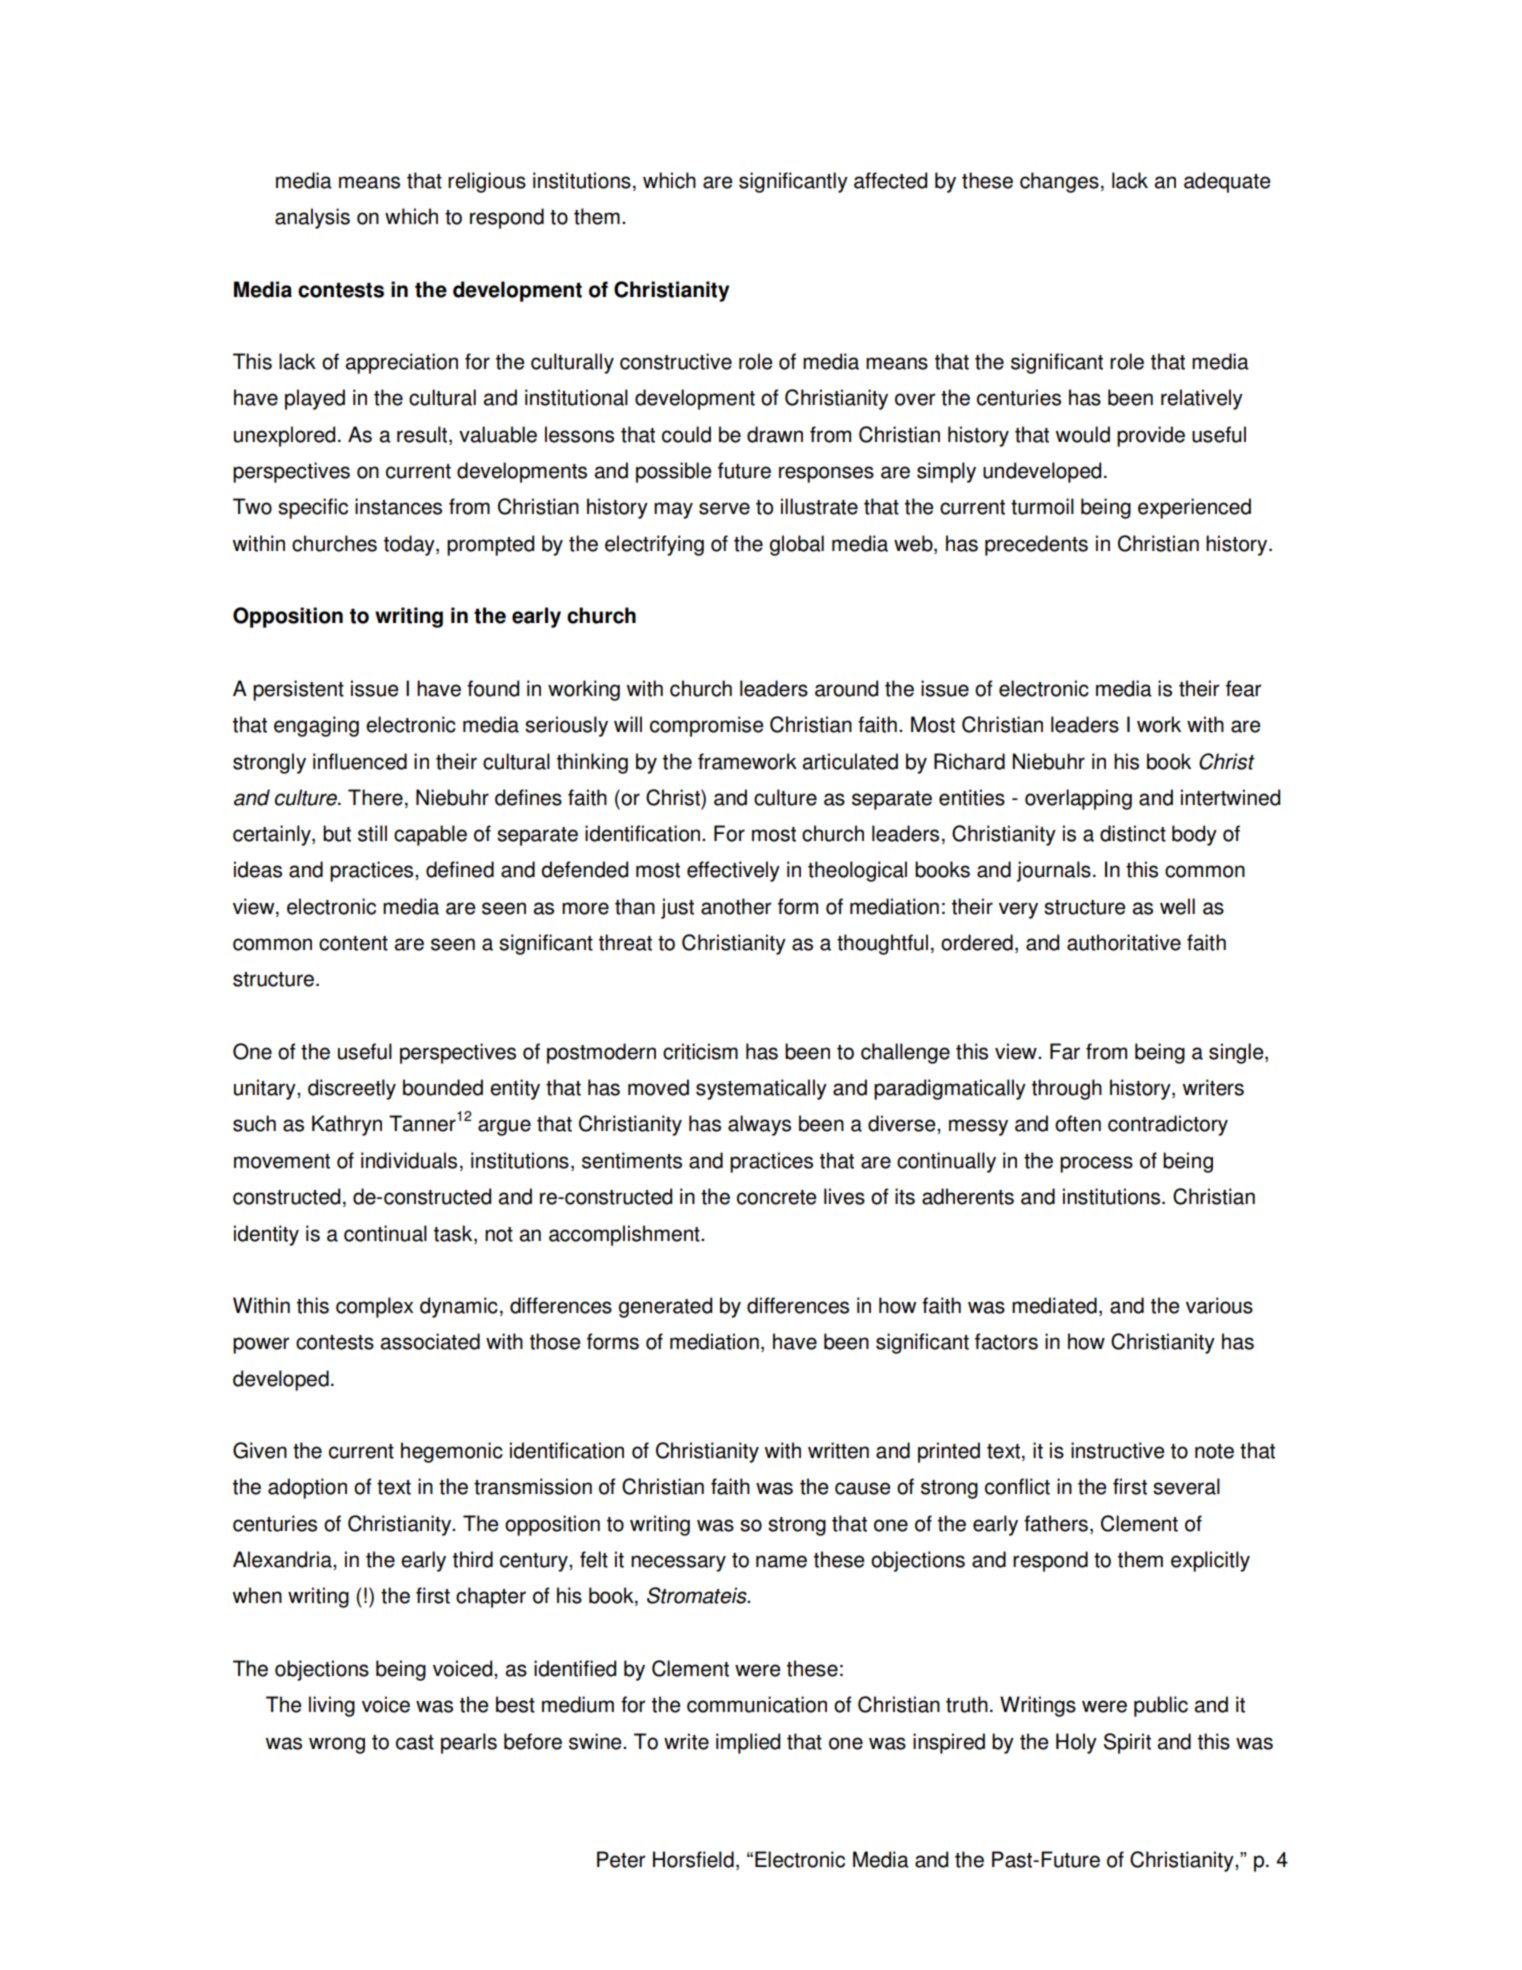 This image has width=1522, height=1970. I want to click on wrong, so click(337, 1745).
